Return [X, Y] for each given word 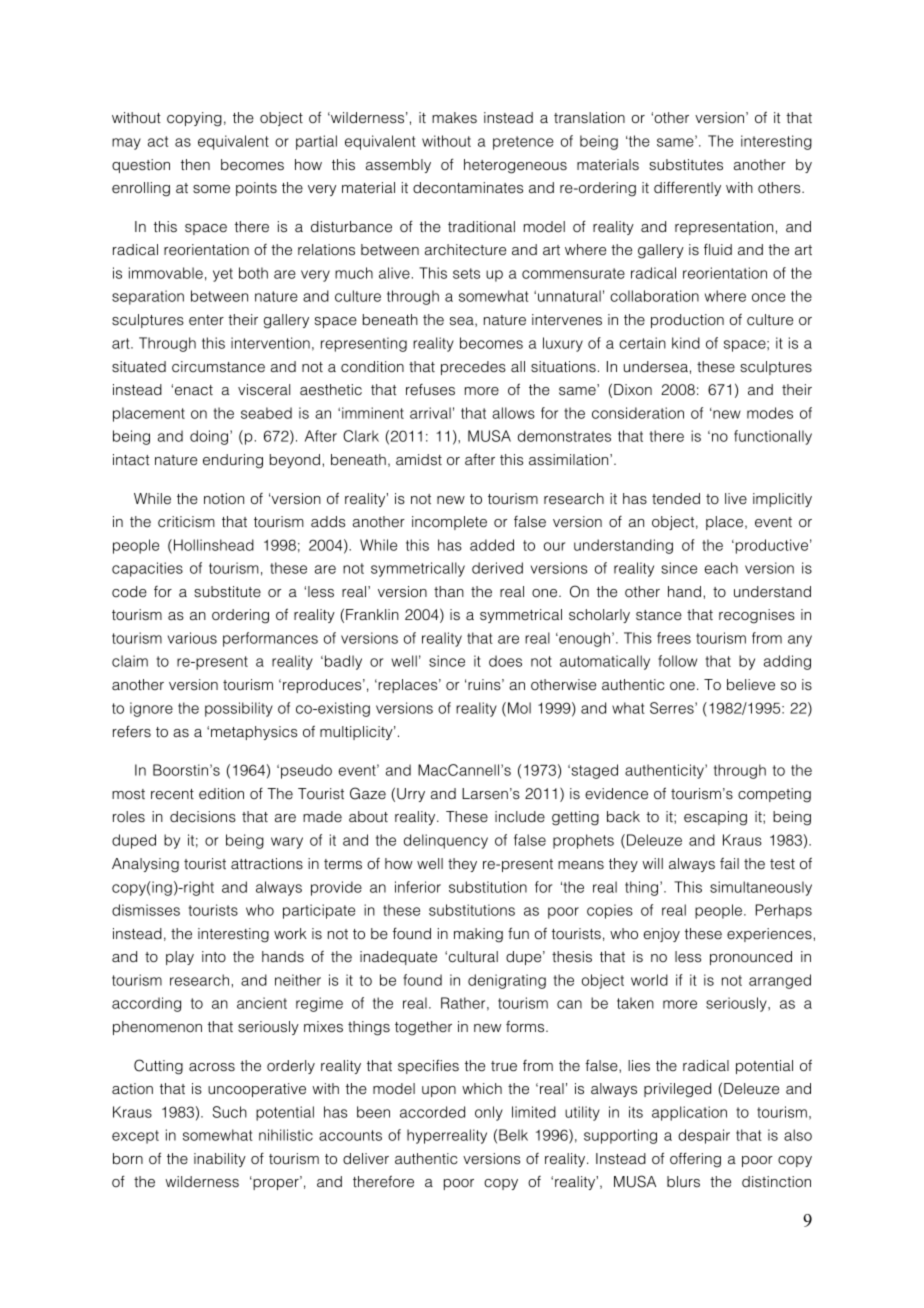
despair [704, 1136]
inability [220, 1160]
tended [676, 499]
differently [687, 188]
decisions [203, 817]
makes [454, 118]
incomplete [449, 523]
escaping [715, 818]
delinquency [446, 841]
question [141, 166]
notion [224, 498]
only [489, 1113]
